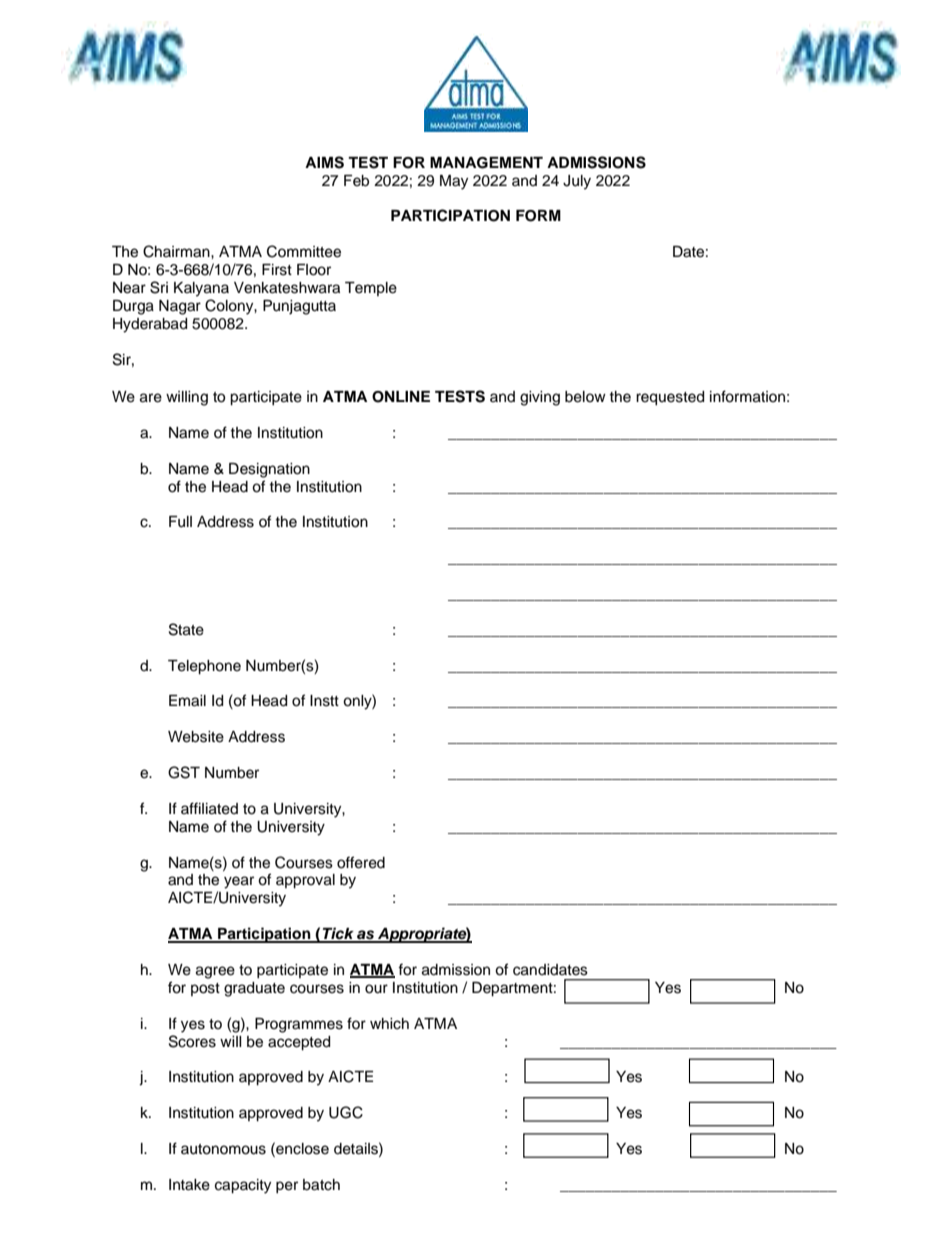  Describe the element at coordinates (177, 251) in the image. I see `Chairman` at that location.
